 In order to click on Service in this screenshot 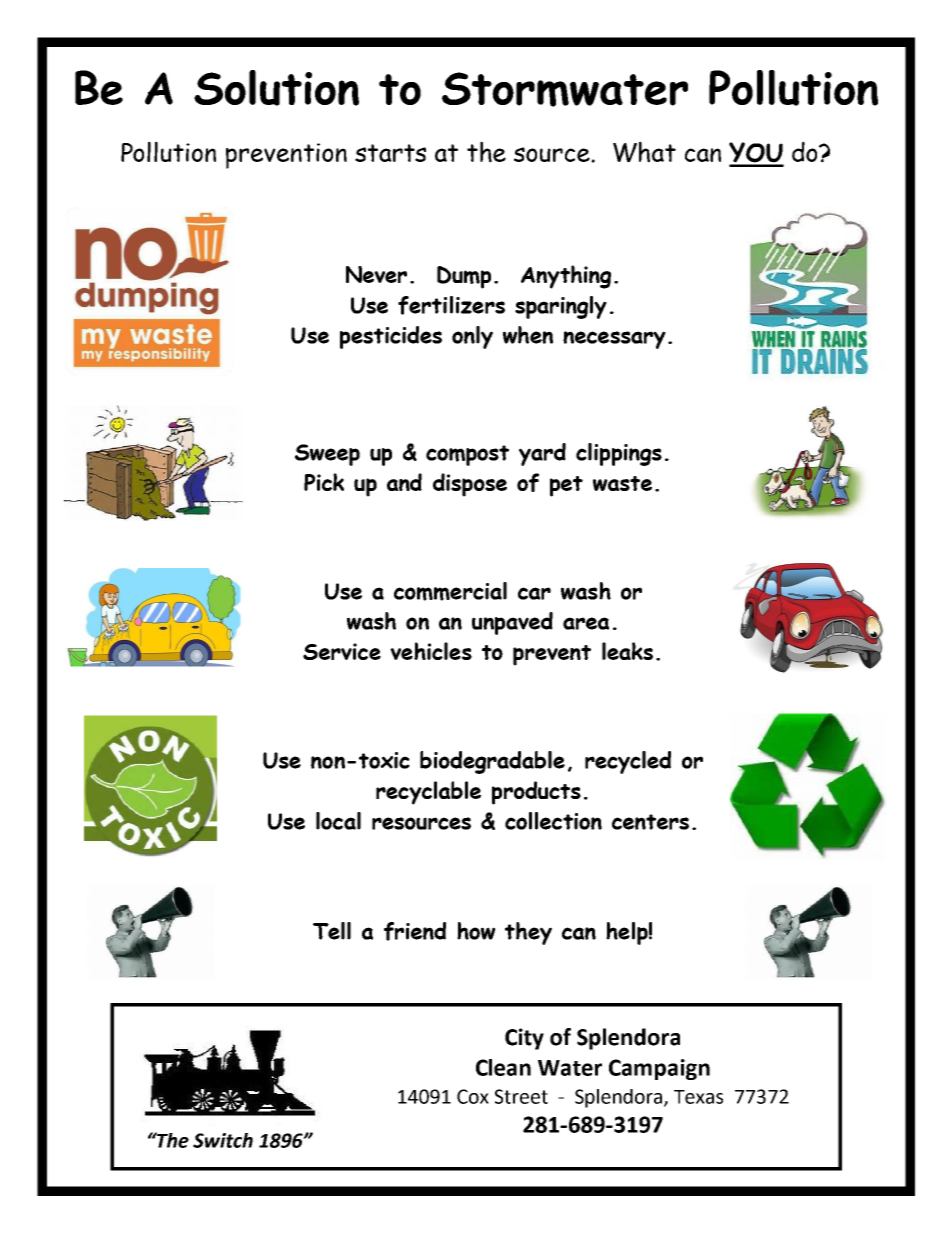, I will do `click(342, 651)`.
